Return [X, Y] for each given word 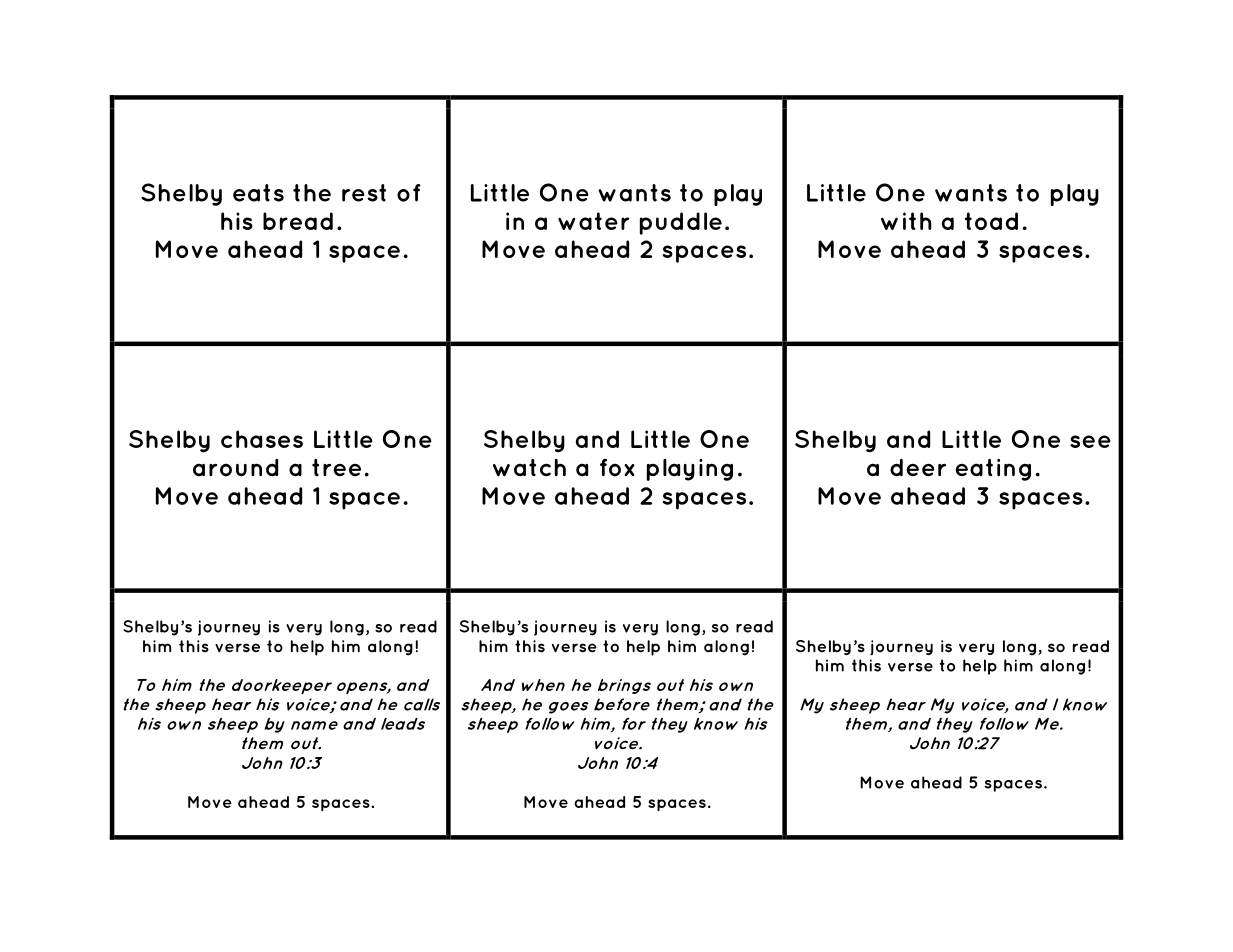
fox [617, 467]
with [906, 221]
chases [262, 439]
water [593, 221]
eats [258, 193]
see [1090, 441]
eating [993, 470]
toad [991, 221]
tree [336, 467]
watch [529, 468]
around [235, 468]
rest [364, 193]
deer [918, 468]
